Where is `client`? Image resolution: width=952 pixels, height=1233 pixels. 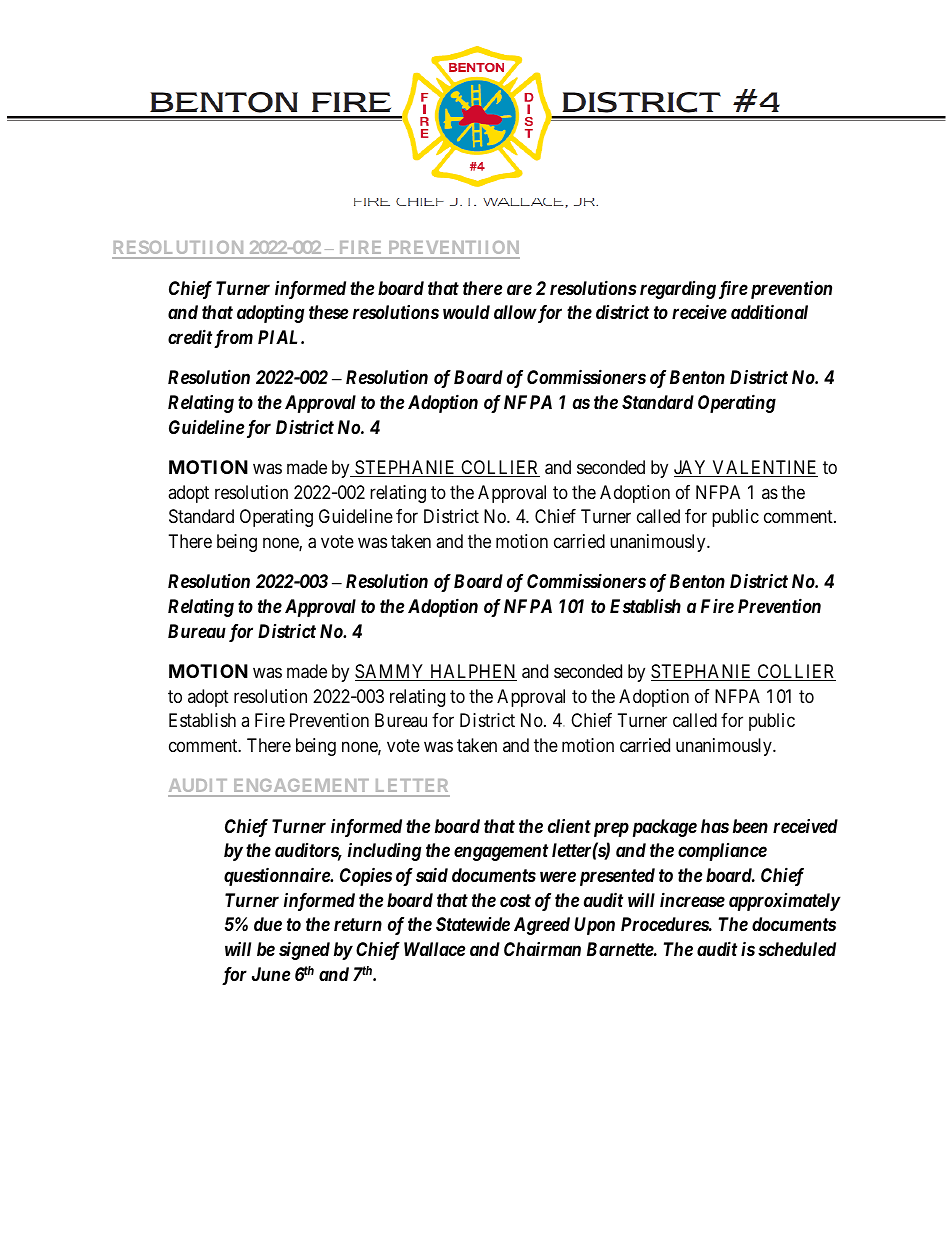
client is located at coordinates (569, 826).
